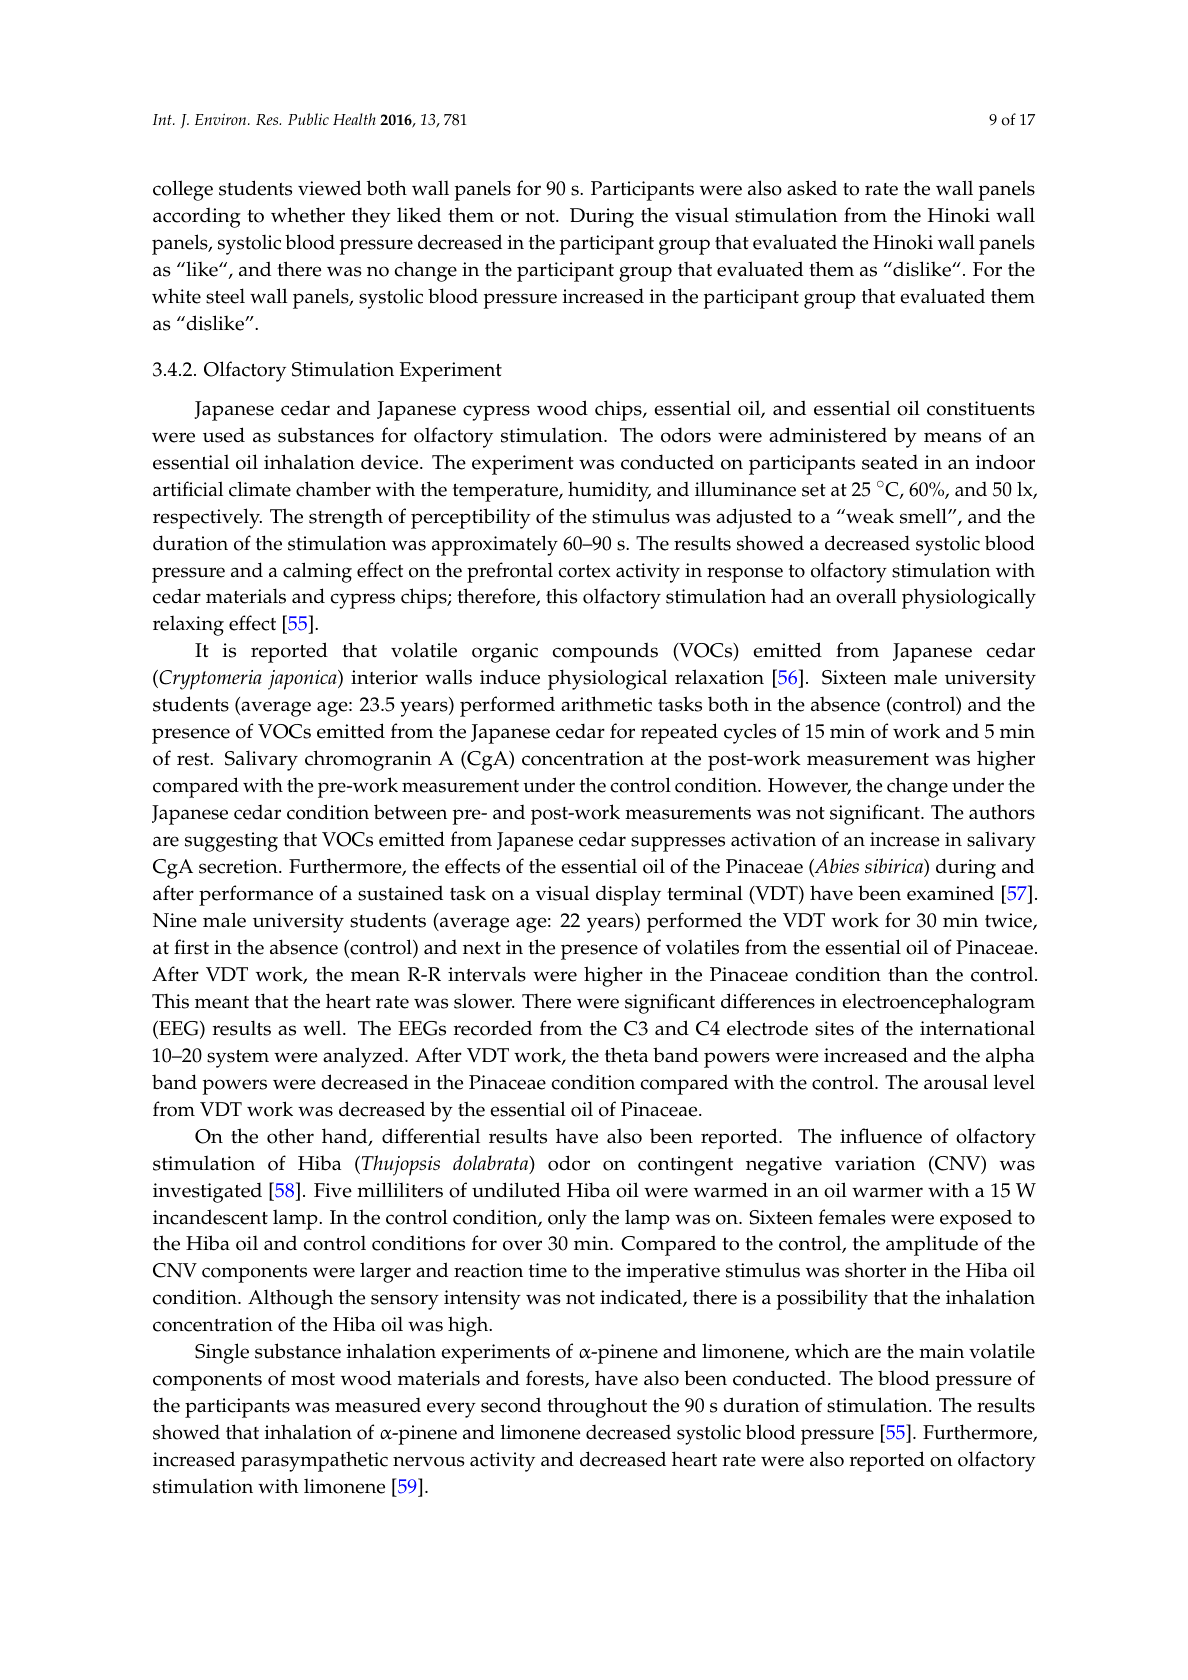 Image resolution: width=1188 pixels, height=1680 pixels. What do you see at coordinates (317, 572) in the page?
I see `calming` at bounding box center [317, 572].
